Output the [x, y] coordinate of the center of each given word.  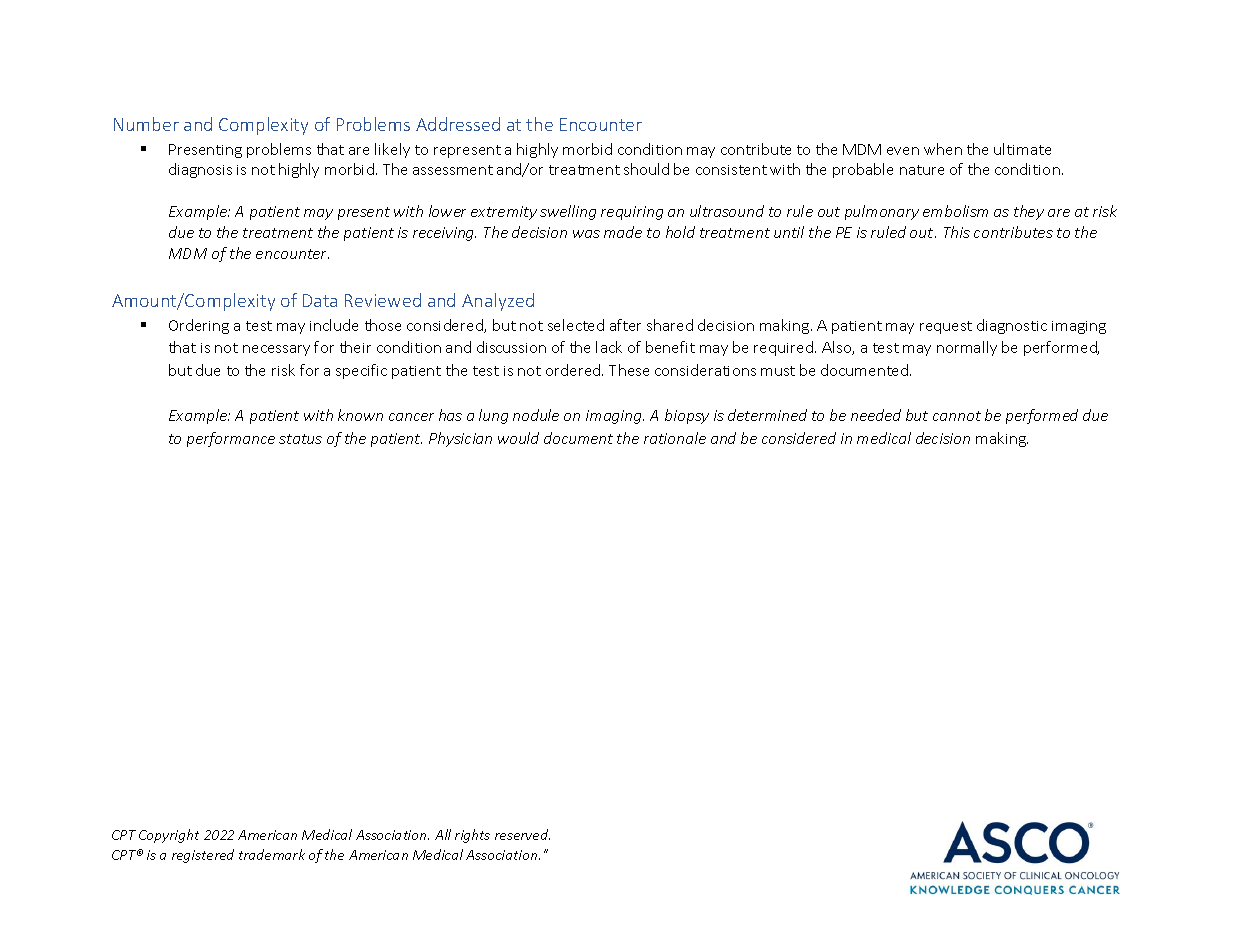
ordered [574, 370]
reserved [522, 834]
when [943, 149]
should [646, 169]
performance [231, 439]
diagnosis [200, 170]
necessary [276, 350]
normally [967, 348]
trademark [272, 854]
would [518, 438]
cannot [957, 416]
